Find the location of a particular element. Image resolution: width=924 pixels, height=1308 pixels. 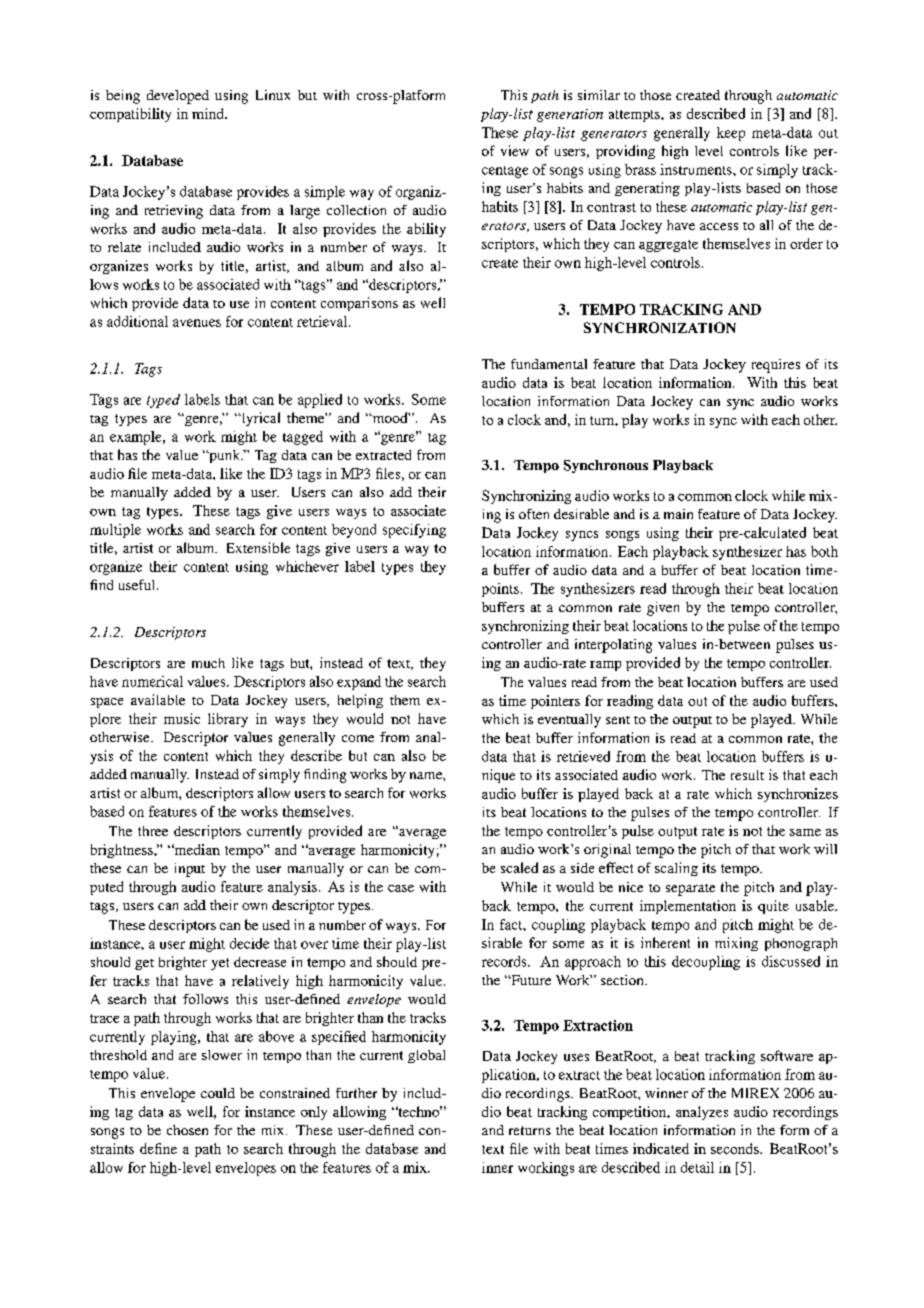

mind is located at coordinates (209, 113).
